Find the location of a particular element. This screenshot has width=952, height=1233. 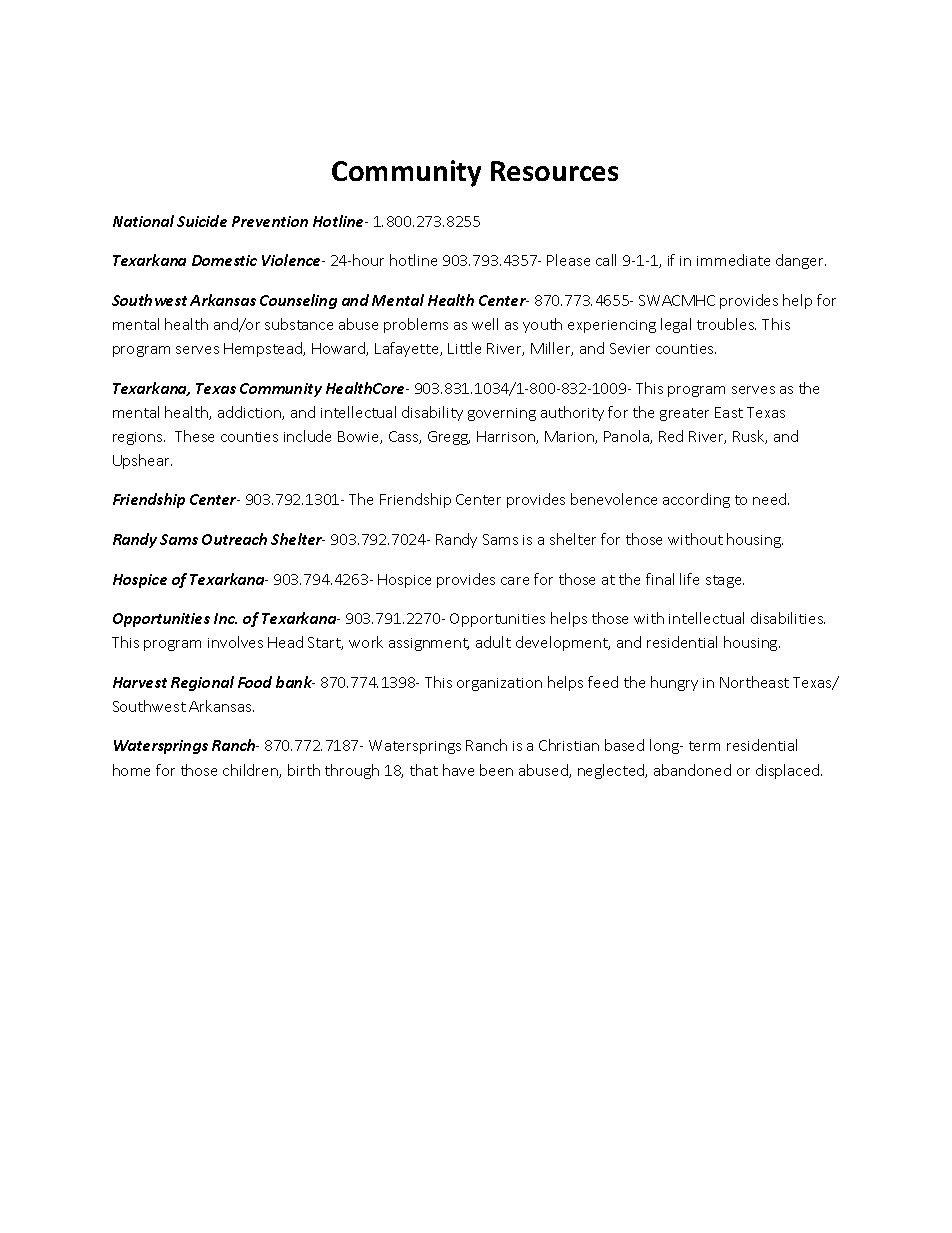

immediate is located at coordinates (733, 260).
